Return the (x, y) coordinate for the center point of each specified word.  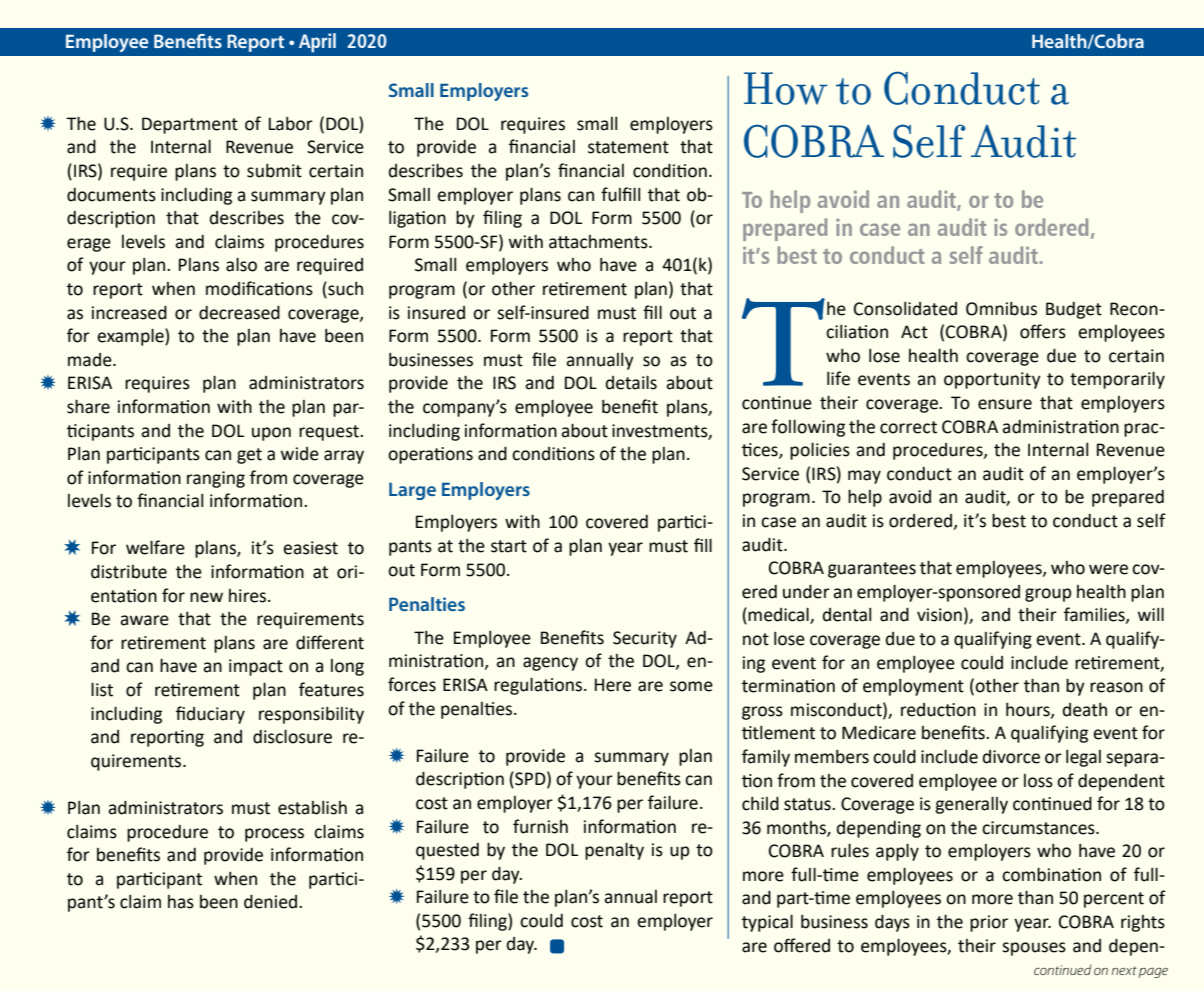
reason (1116, 687)
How (786, 88)
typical (767, 923)
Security (645, 639)
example (131, 337)
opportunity (992, 380)
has (181, 902)
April (317, 43)
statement (628, 147)
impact (256, 667)
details (631, 383)
